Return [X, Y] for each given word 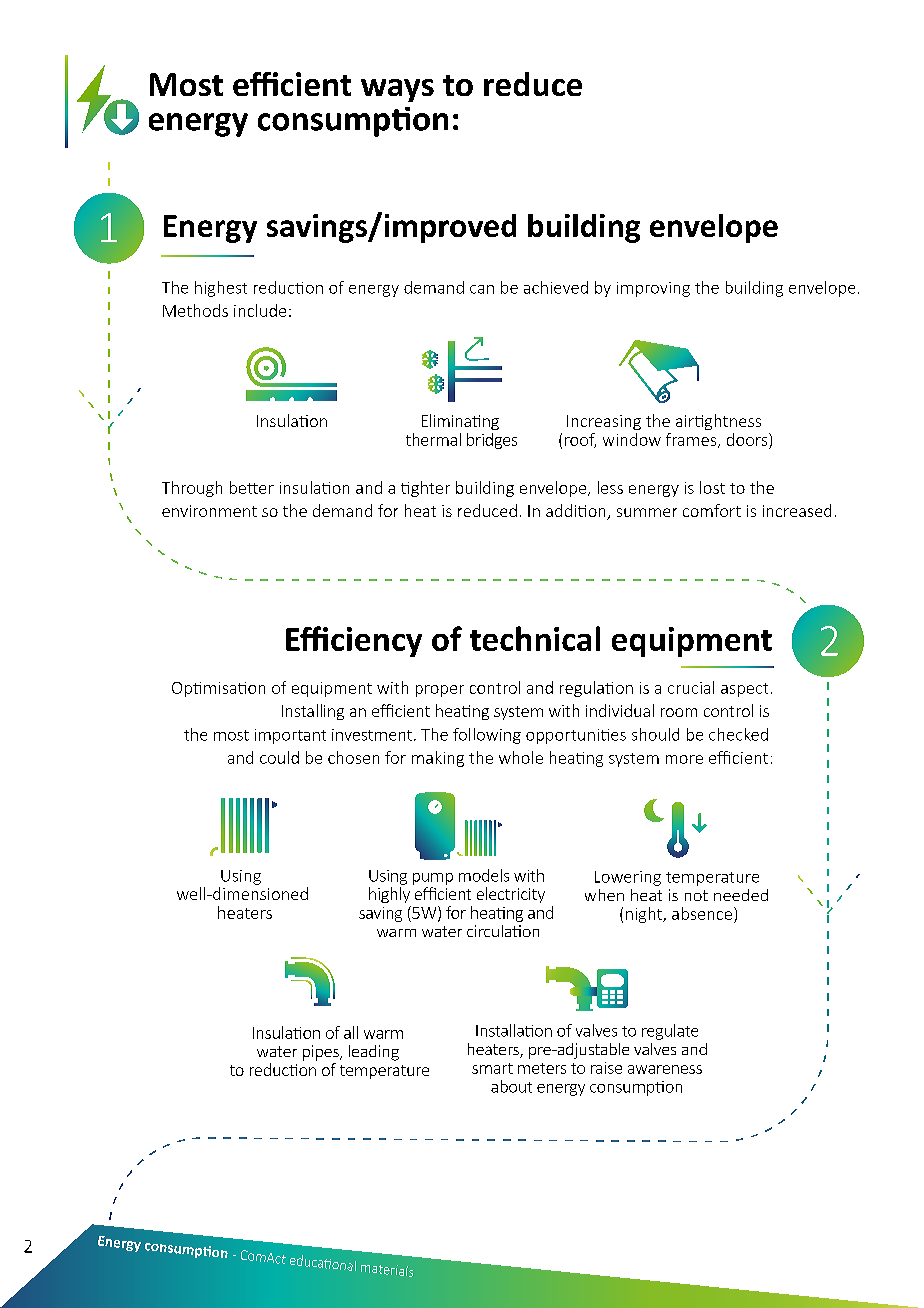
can [482, 289]
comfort [712, 510]
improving [653, 289]
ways [397, 90]
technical [535, 638]
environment [209, 511]
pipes [322, 1053]
